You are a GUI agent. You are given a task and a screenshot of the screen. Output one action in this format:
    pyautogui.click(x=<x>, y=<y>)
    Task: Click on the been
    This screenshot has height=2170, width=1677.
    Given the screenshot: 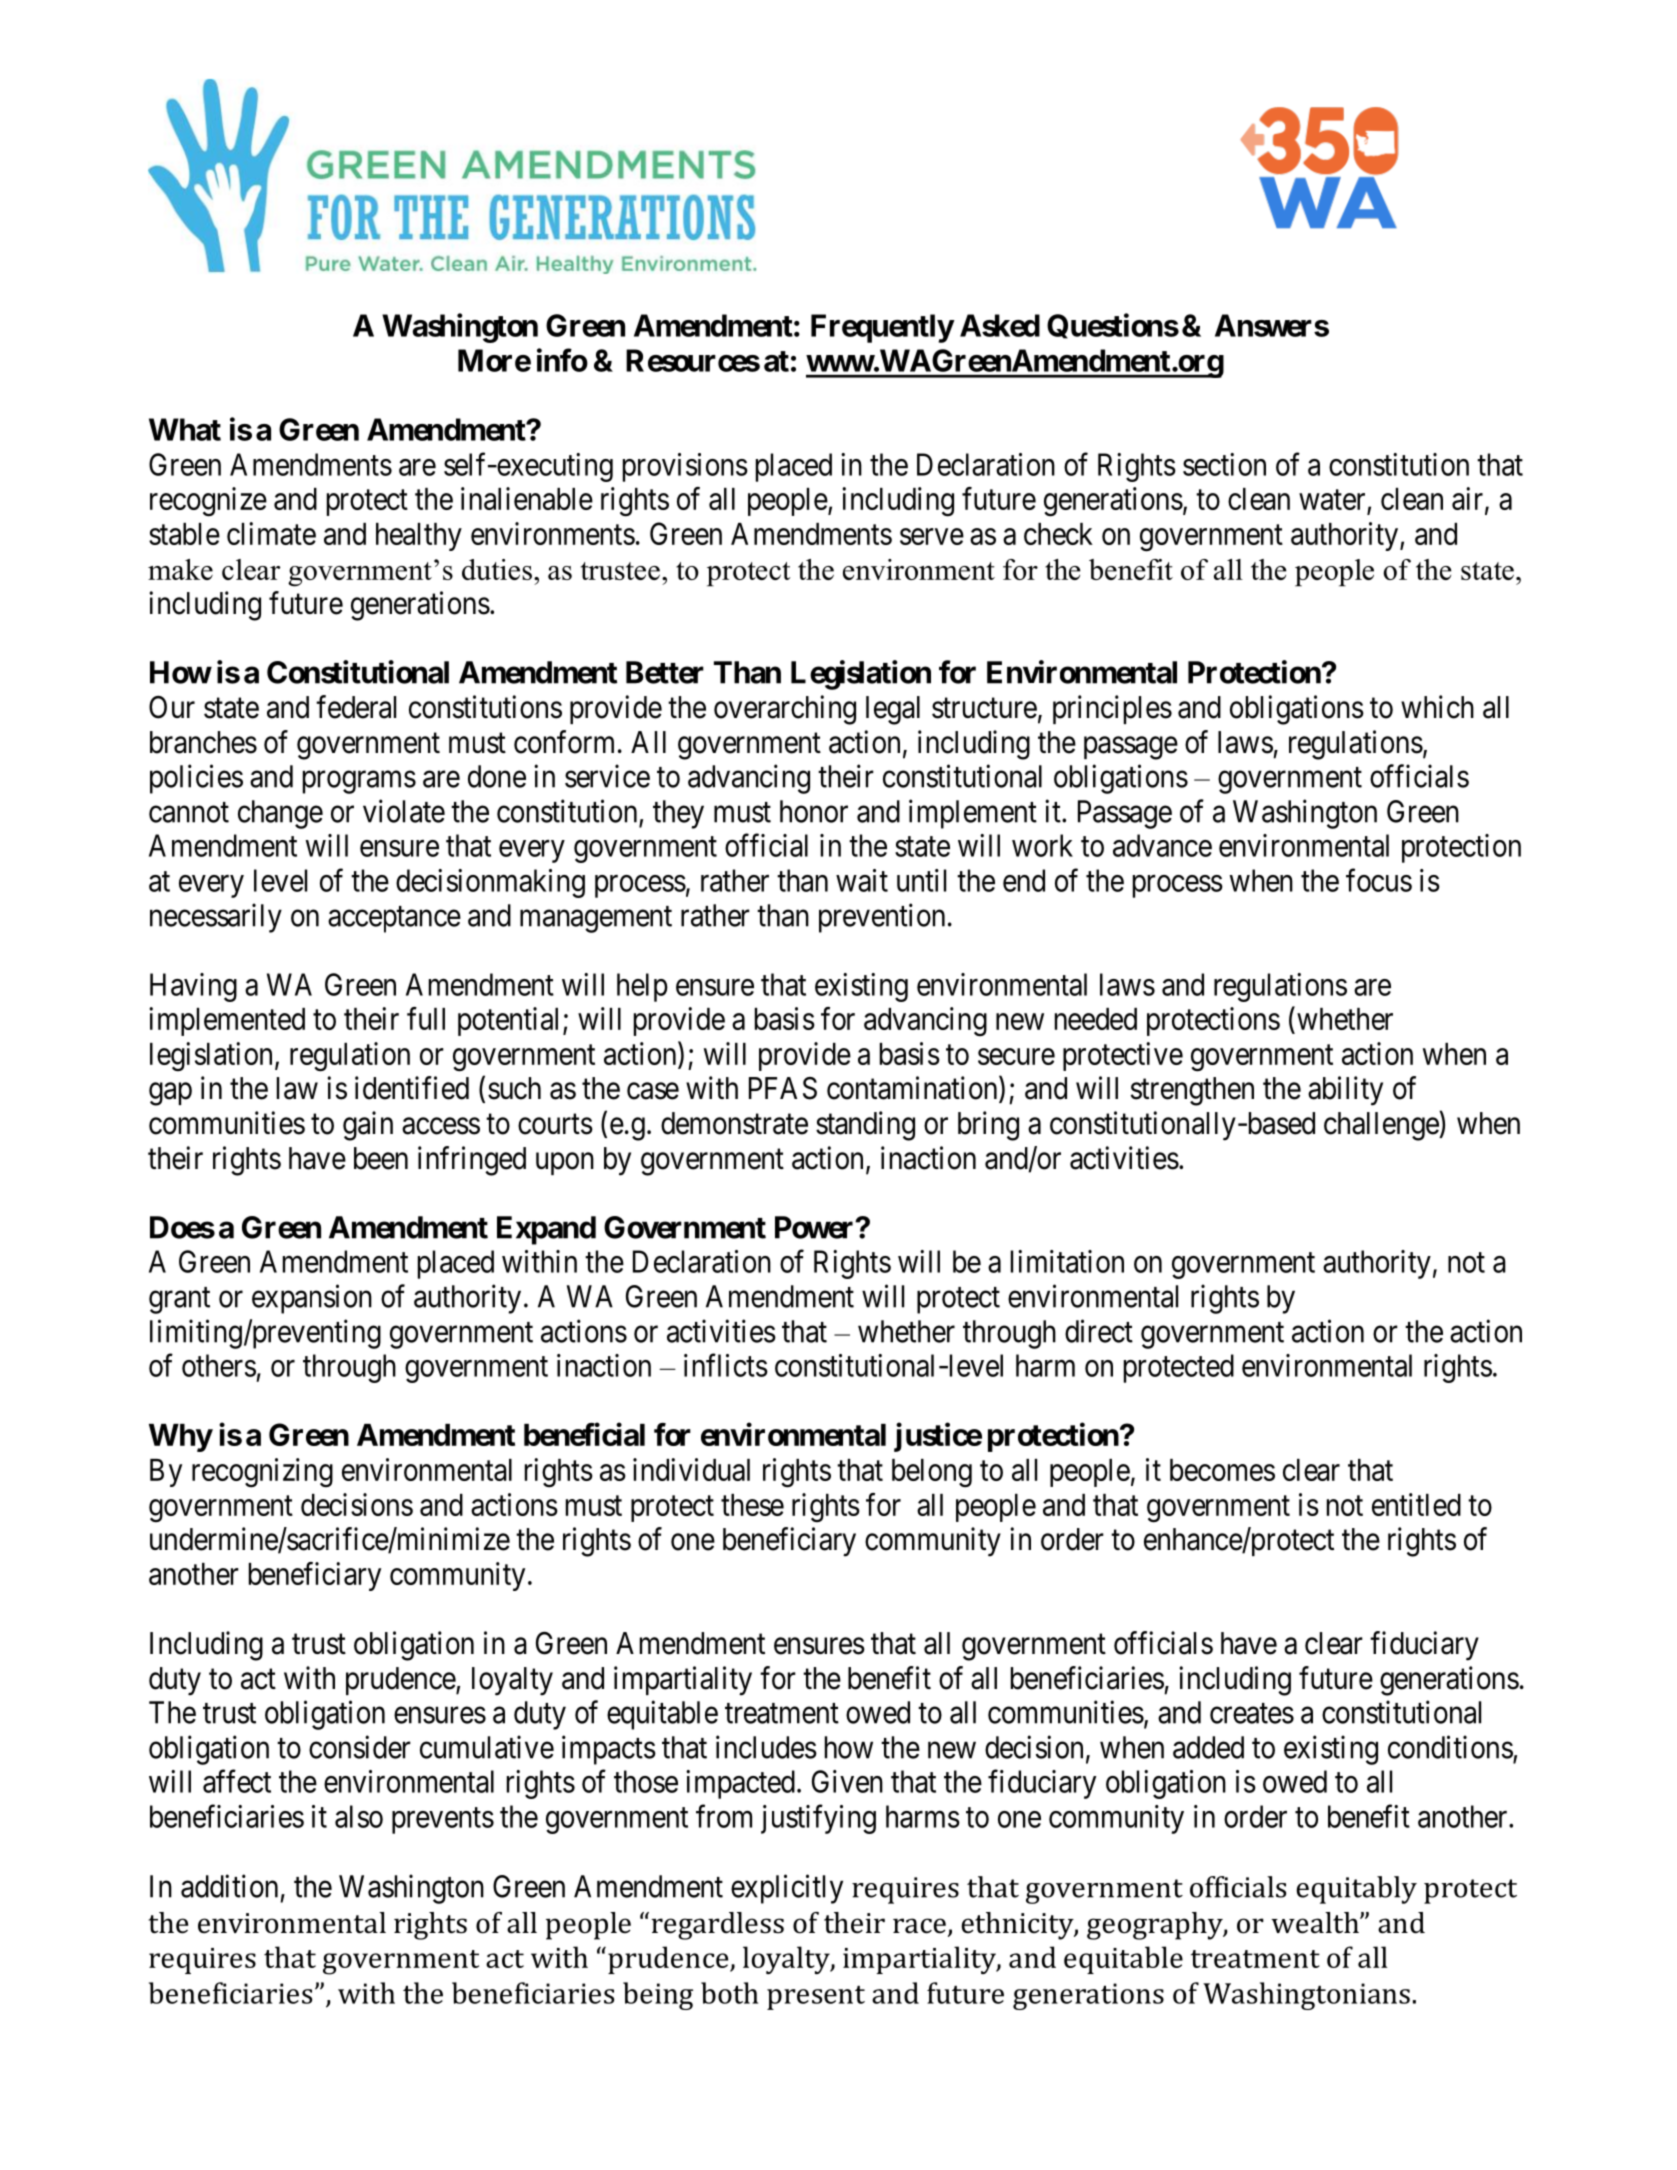 What is the action you would take?
    pyautogui.click(x=381, y=1158)
